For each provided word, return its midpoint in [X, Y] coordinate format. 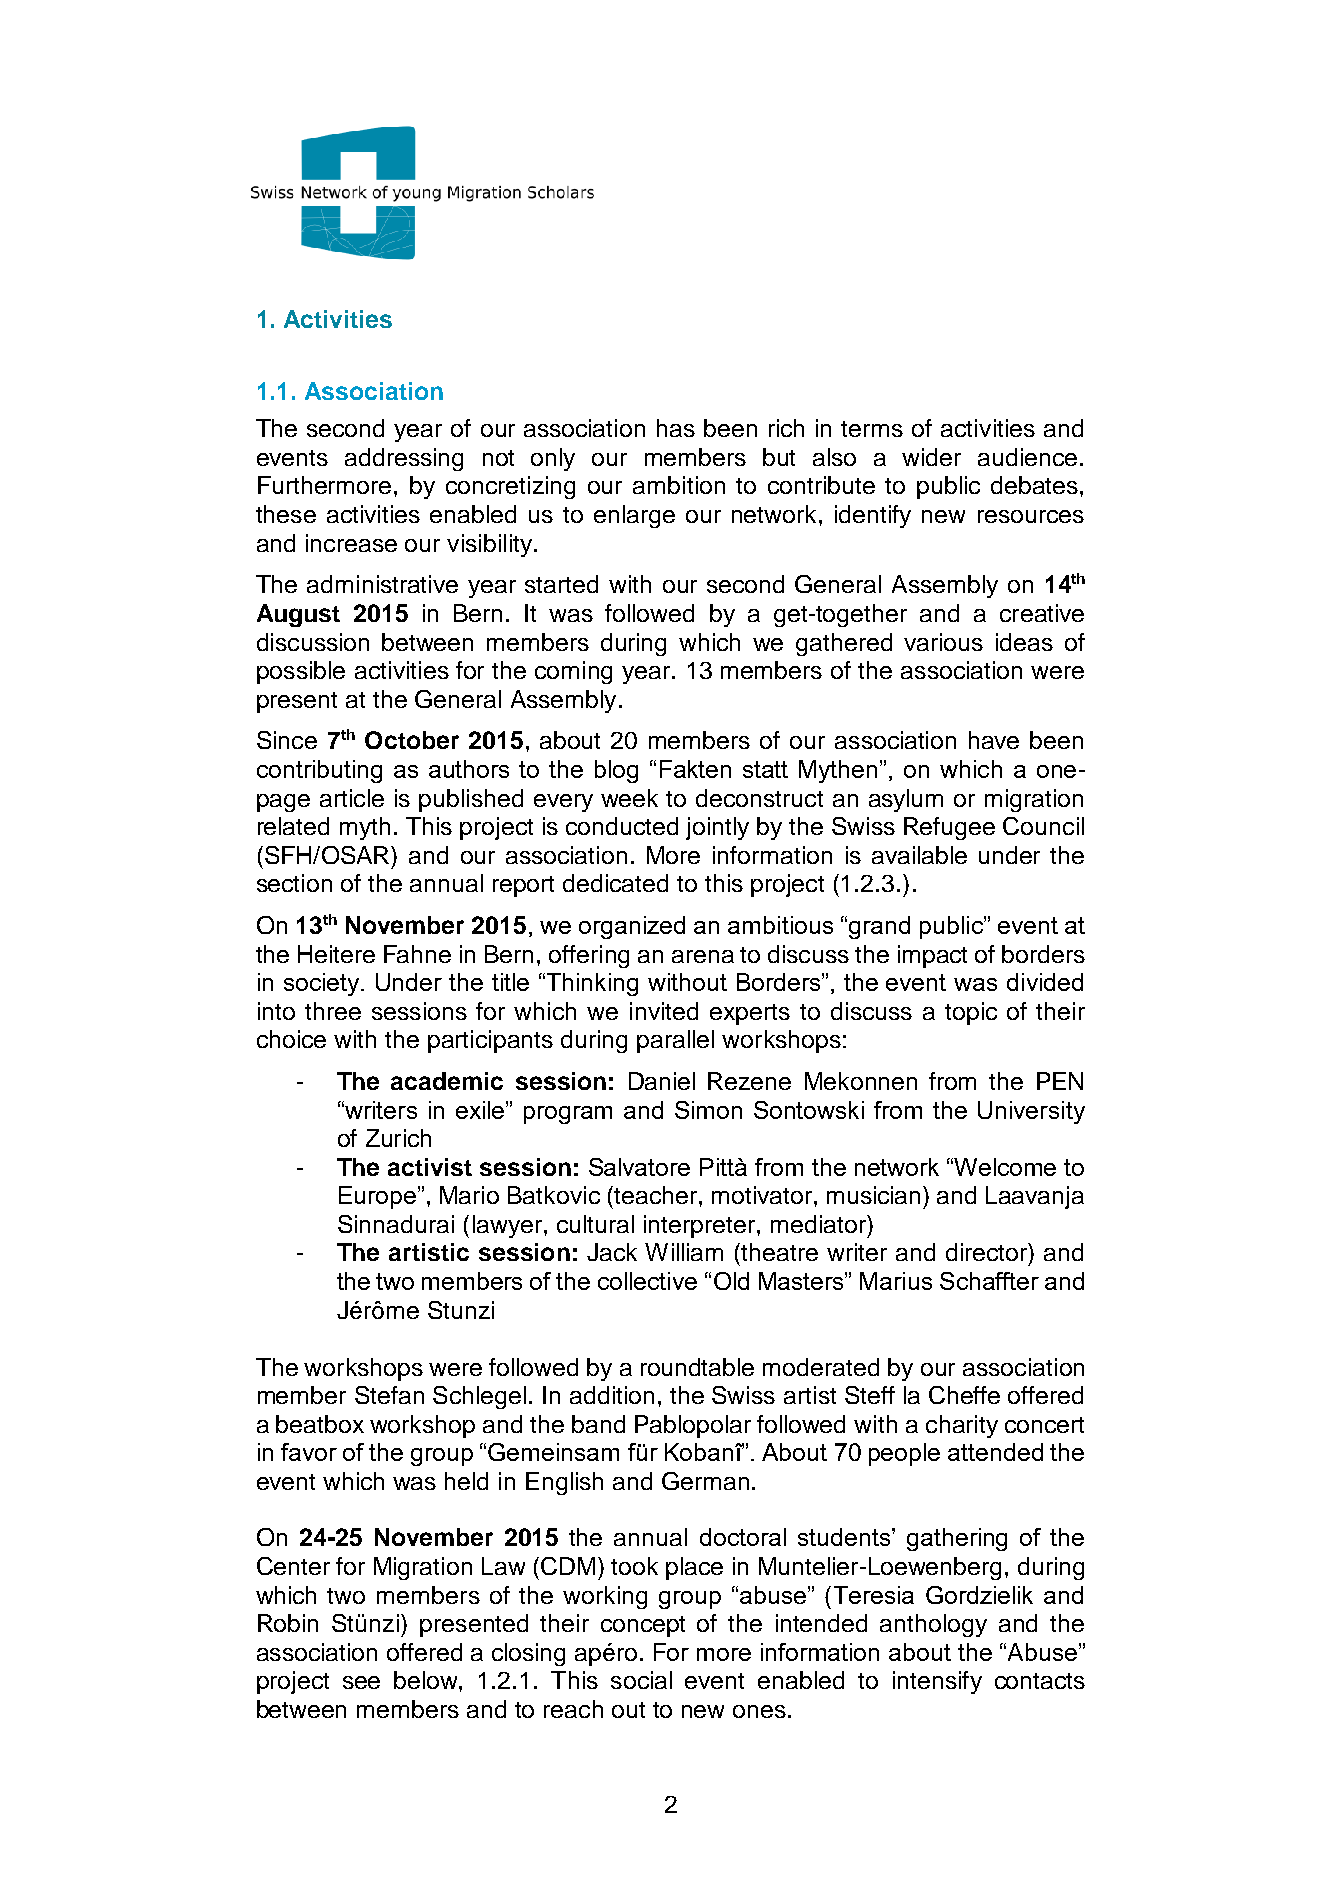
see [361, 1682]
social [641, 1680]
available [919, 855]
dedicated [615, 883]
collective [647, 1281]
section [294, 883]
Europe [377, 1197]
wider [931, 457]
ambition [679, 485]
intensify [937, 1682]
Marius [896, 1281]
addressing [404, 459]
